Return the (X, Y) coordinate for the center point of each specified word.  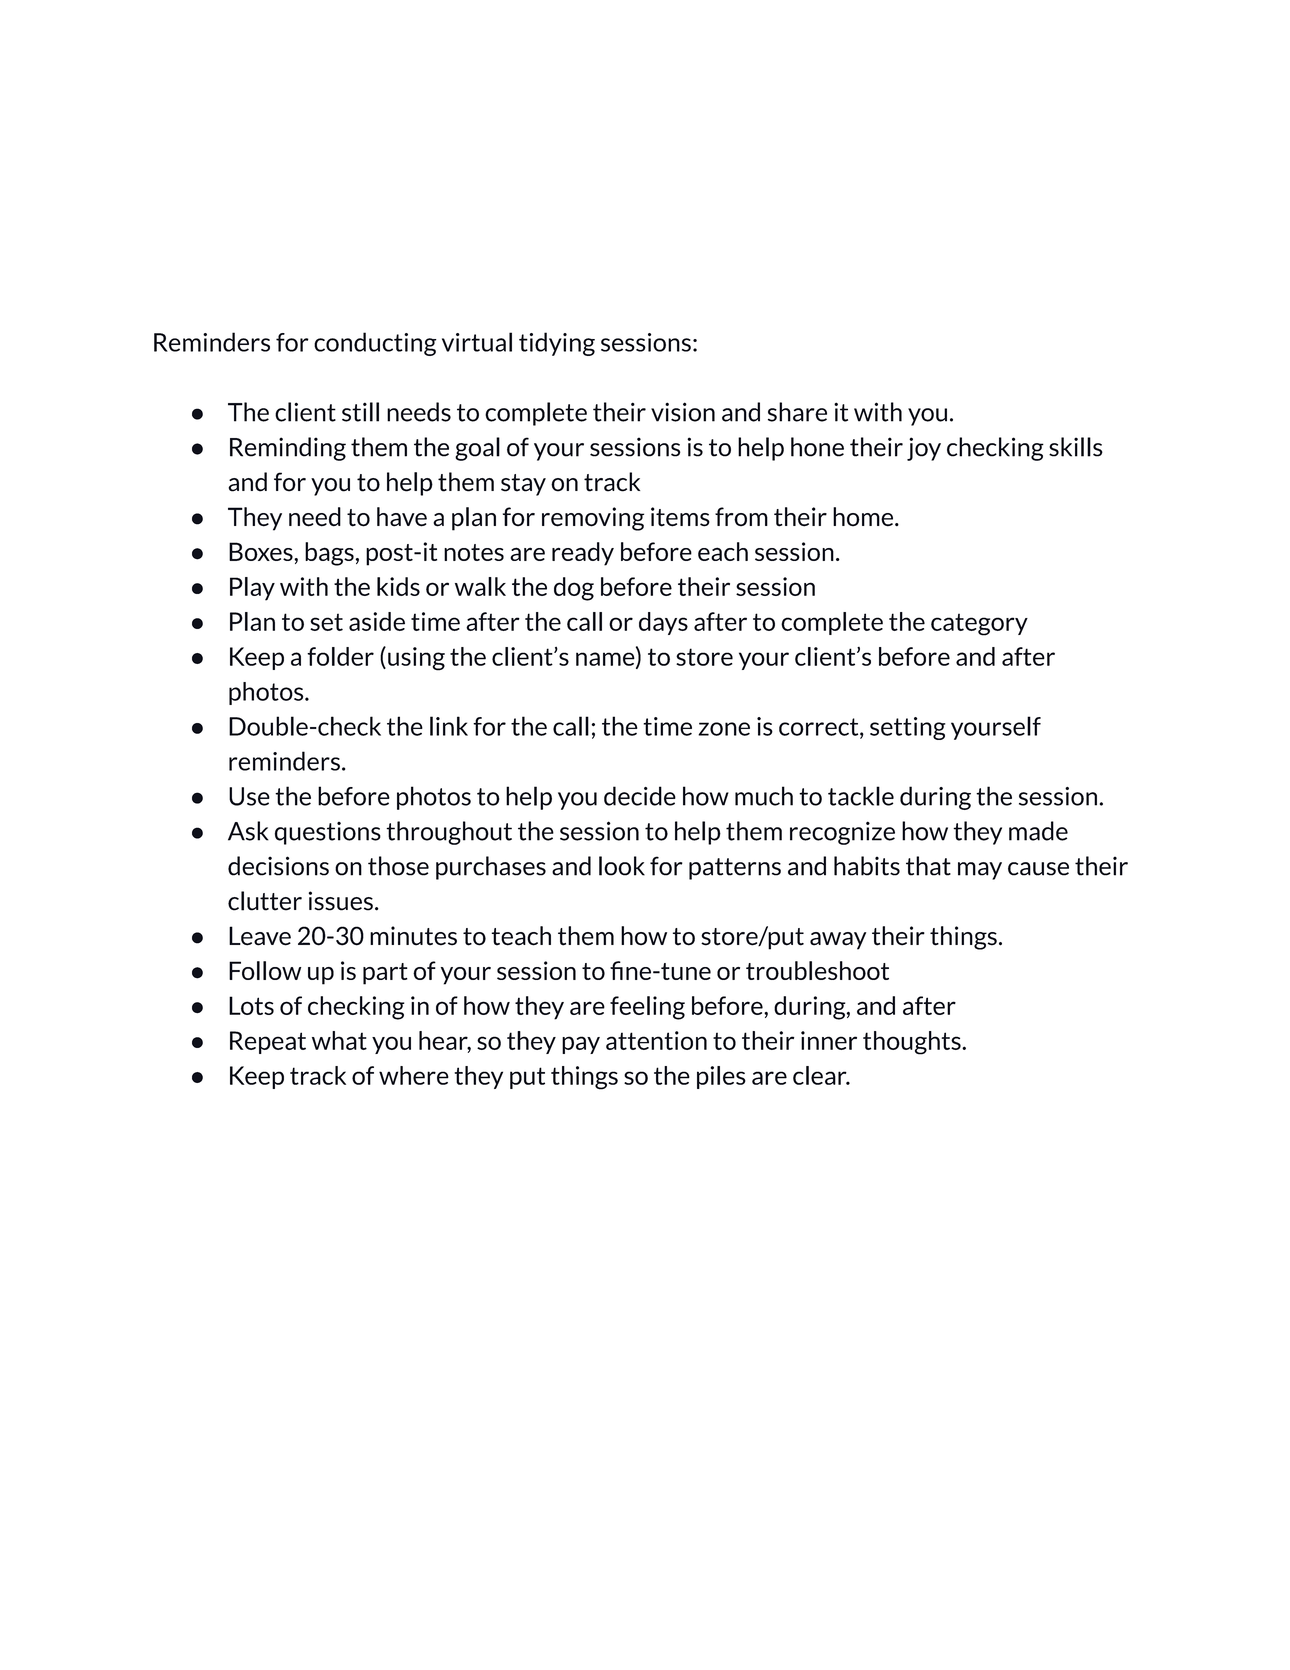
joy (924, 449)
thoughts (913, 1043)
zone (724, 729)
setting (908, 728)
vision (683, 412)
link (449, 726)
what (339, 1040)
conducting (375, 344)
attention (656, 1040)
